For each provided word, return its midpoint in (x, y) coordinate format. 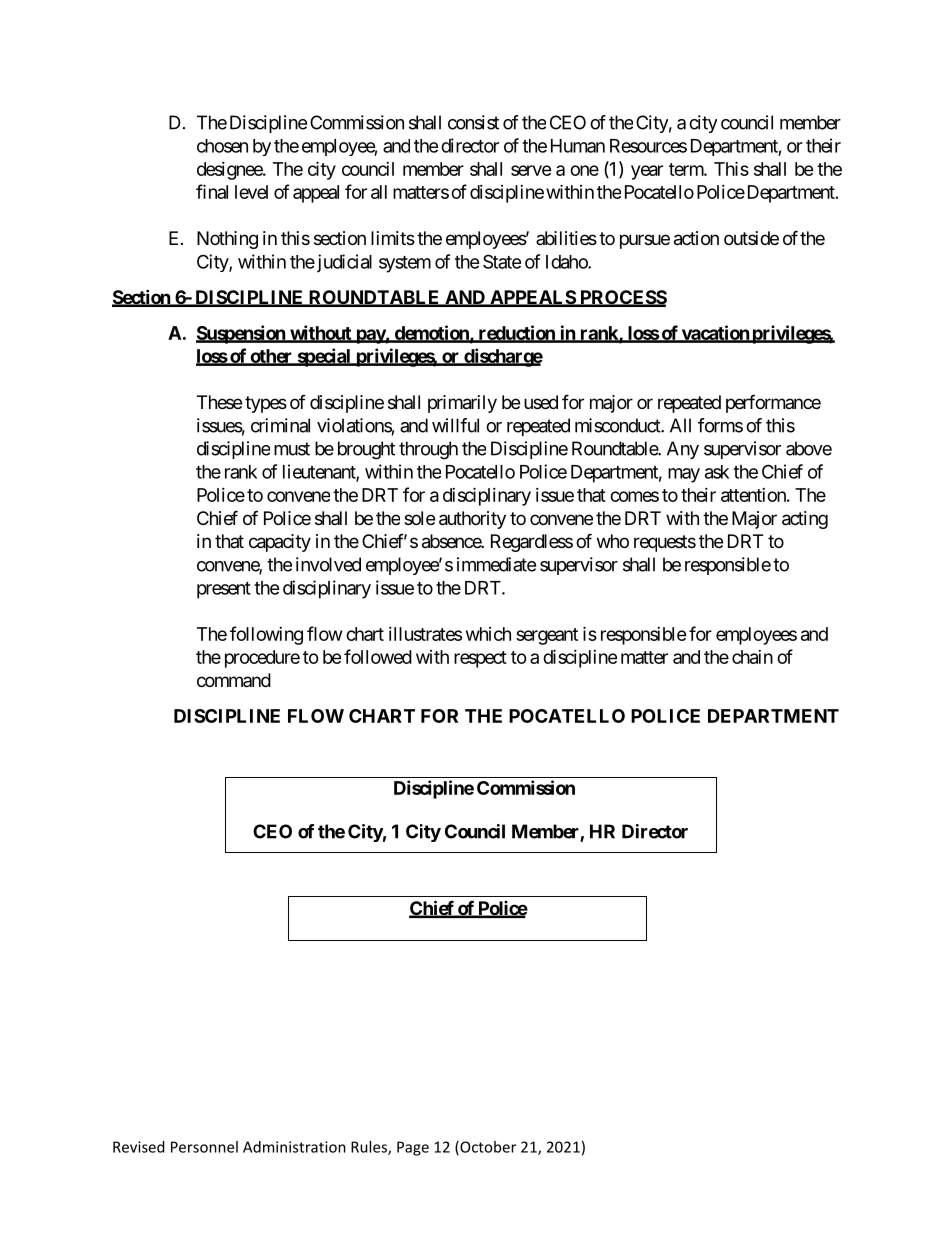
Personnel (204, 1147)
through (428, 450)
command (234, 680)
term (687, 169)
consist (473, 122)
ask (717, 472)
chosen (222, 146)
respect (480, 659)
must (292, 449)
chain (752, 657)
